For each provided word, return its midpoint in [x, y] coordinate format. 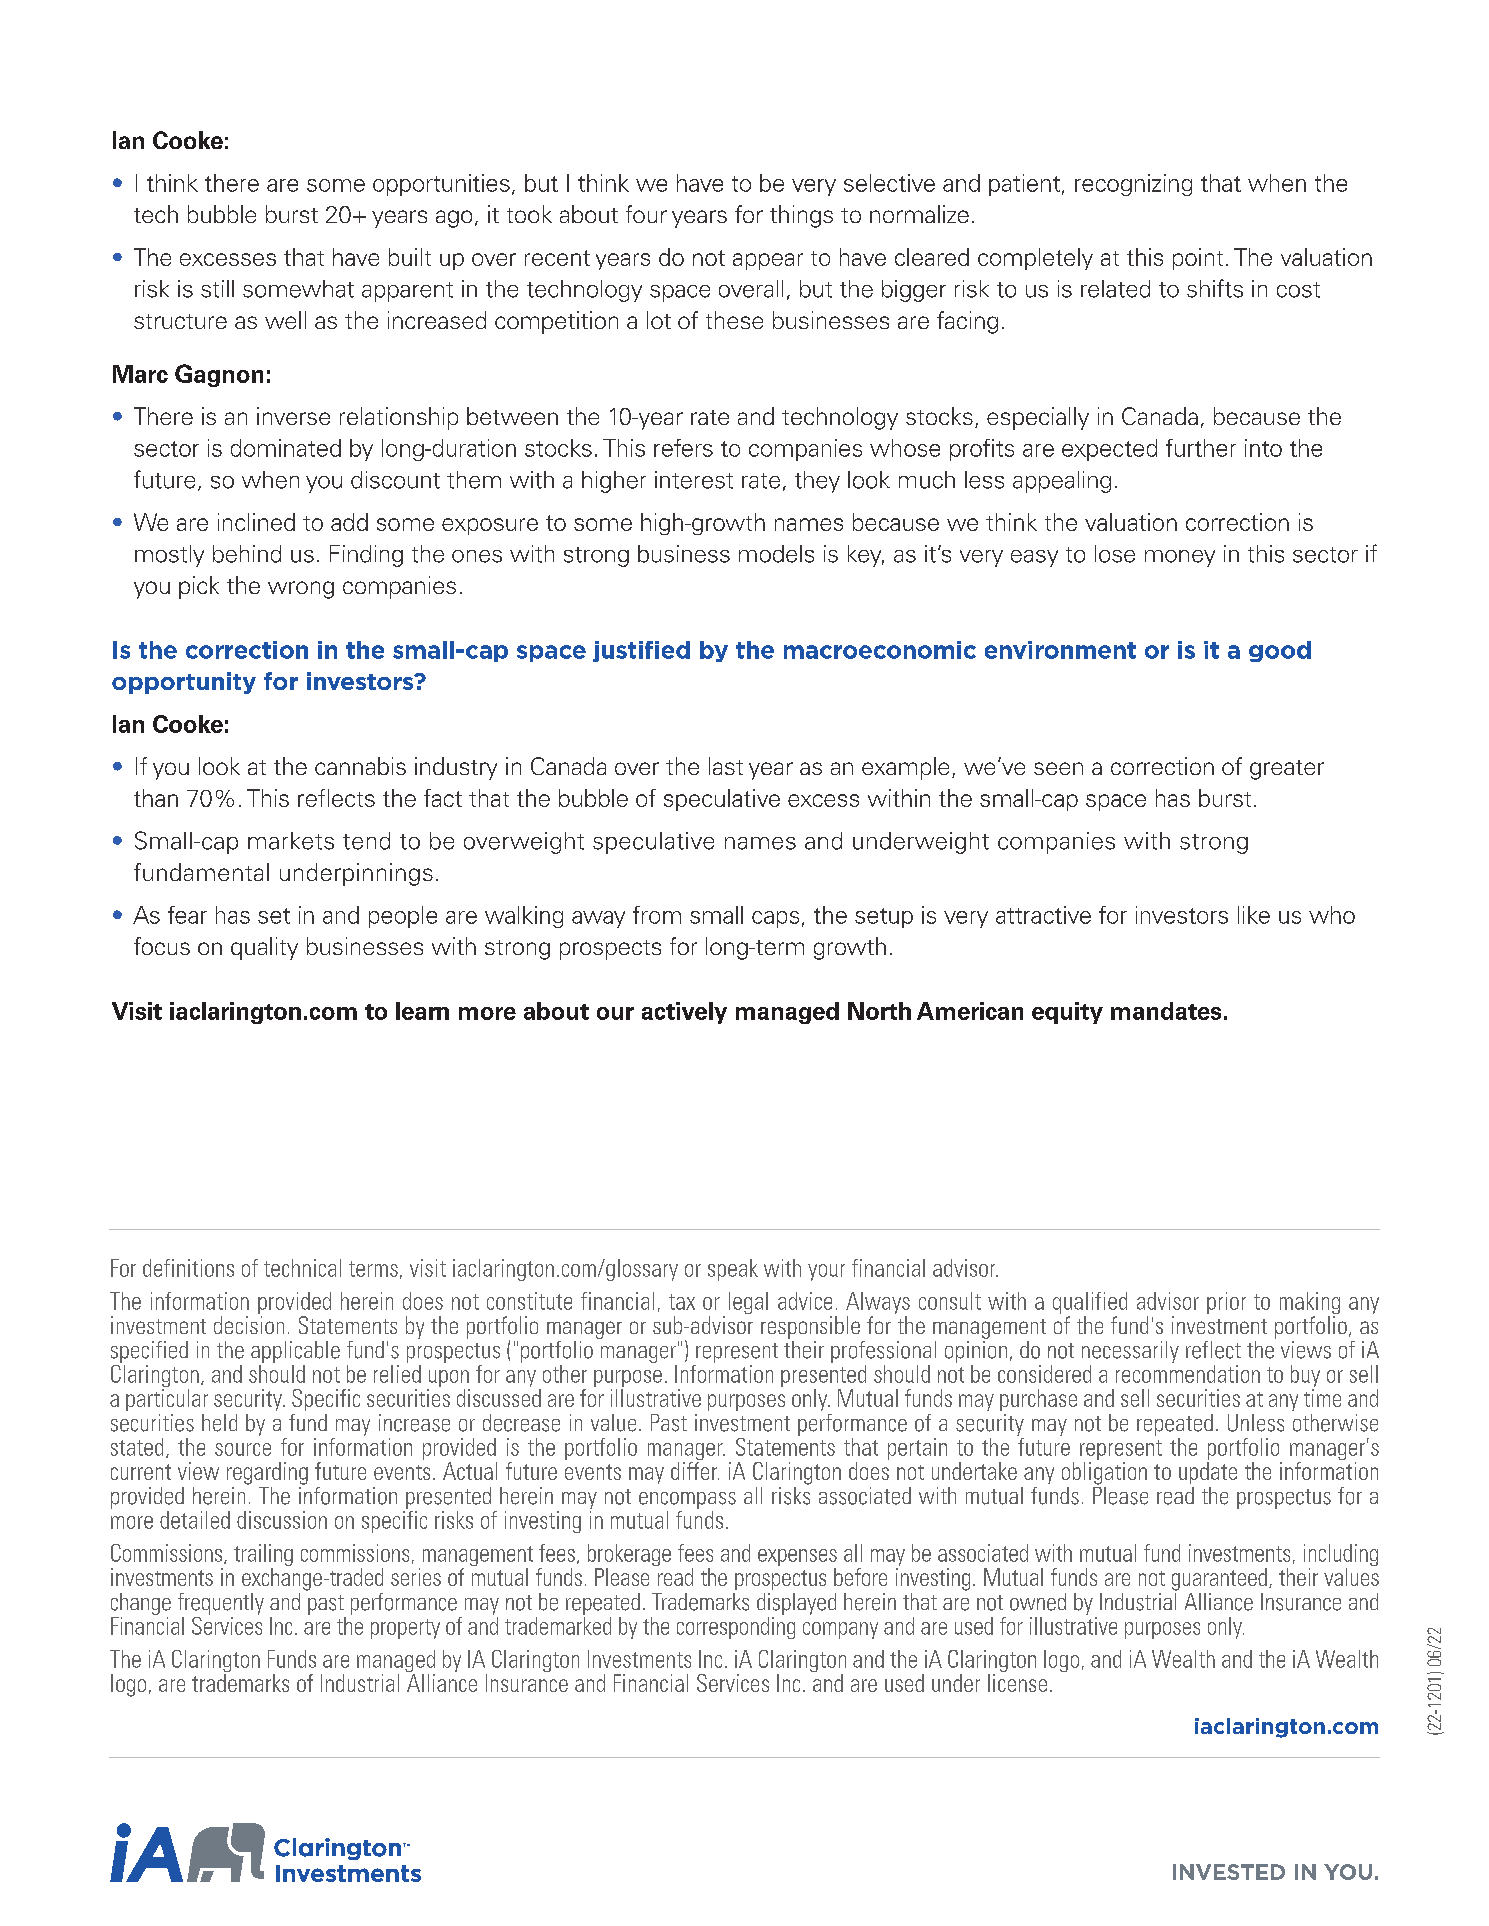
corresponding [736, 1626]
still [217, 289]
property [405, 1629]
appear [768, 261]
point [1198, 259]
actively [684, 1013]
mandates [1166, 1011]
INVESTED [1229, 1872]
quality [264, 948]
